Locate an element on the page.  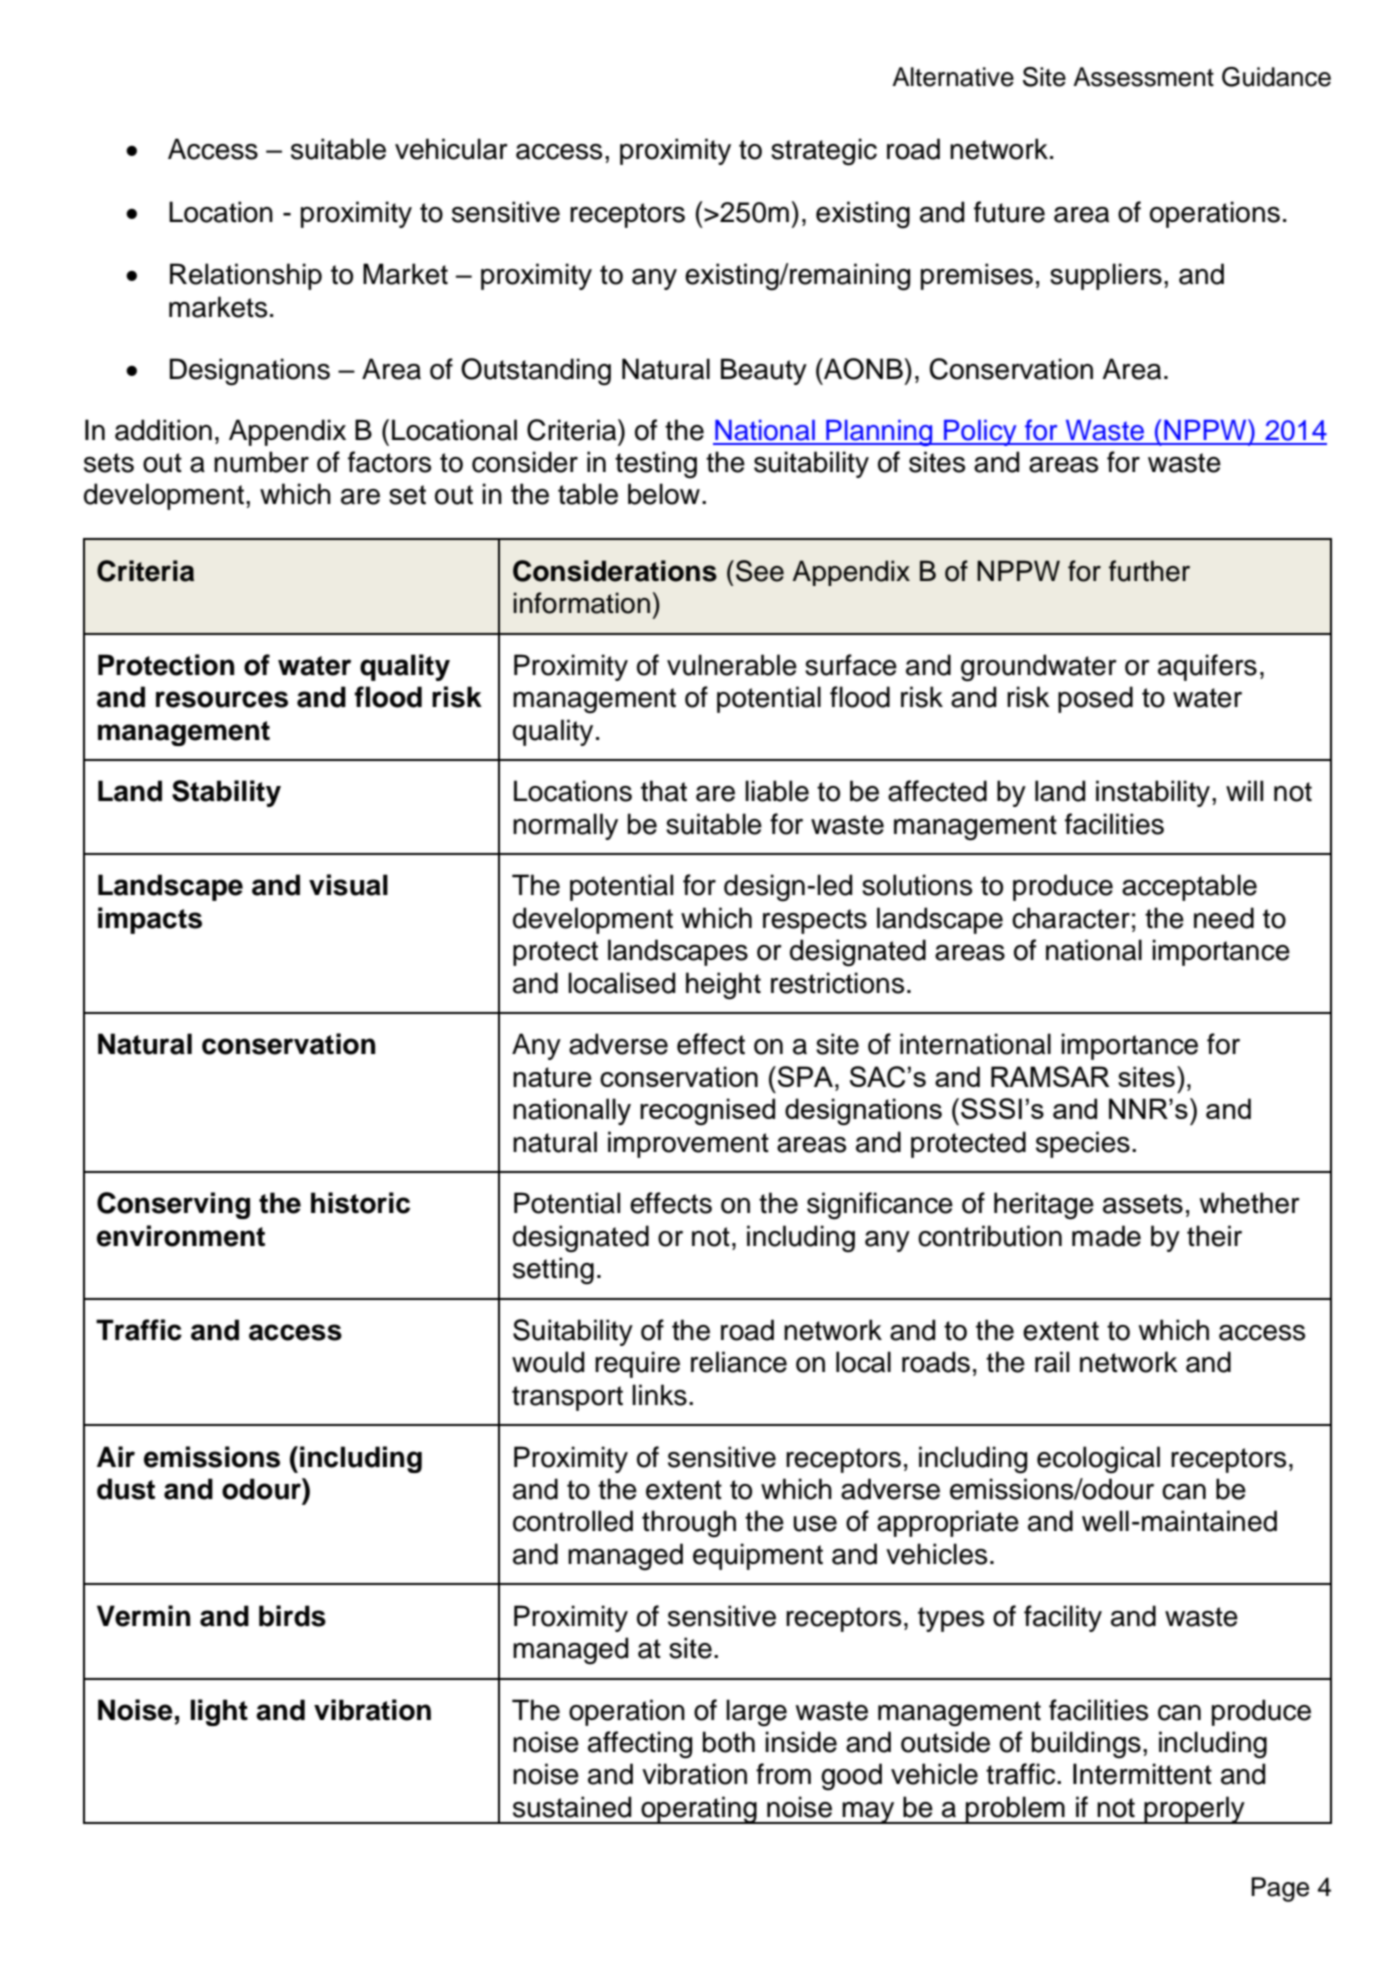
operating is located at coordinates (699, 1810).
